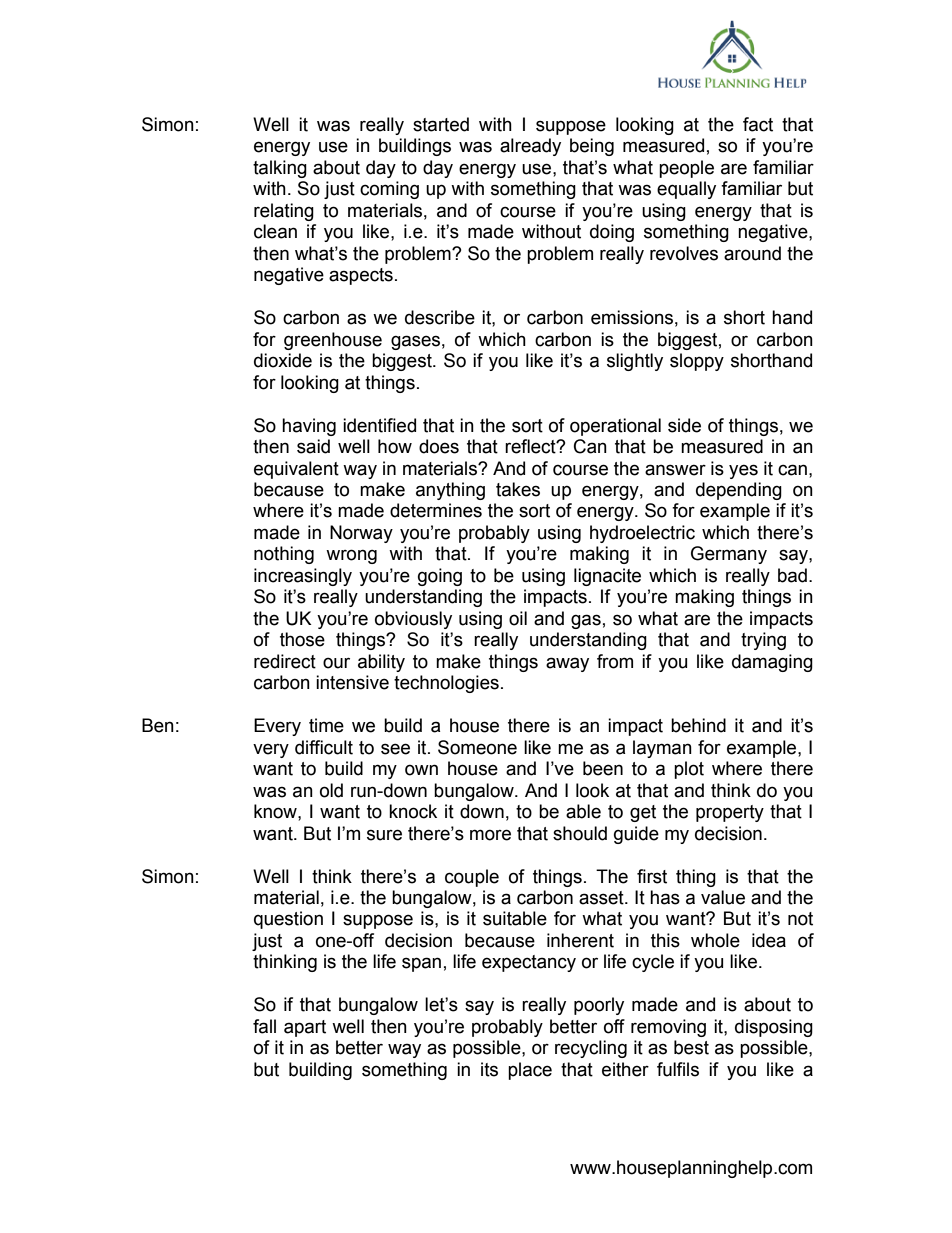 The image size is (952, 1233). Describe the element at coordinates (730, 813) in the screenshot. I see `property` at that location.
